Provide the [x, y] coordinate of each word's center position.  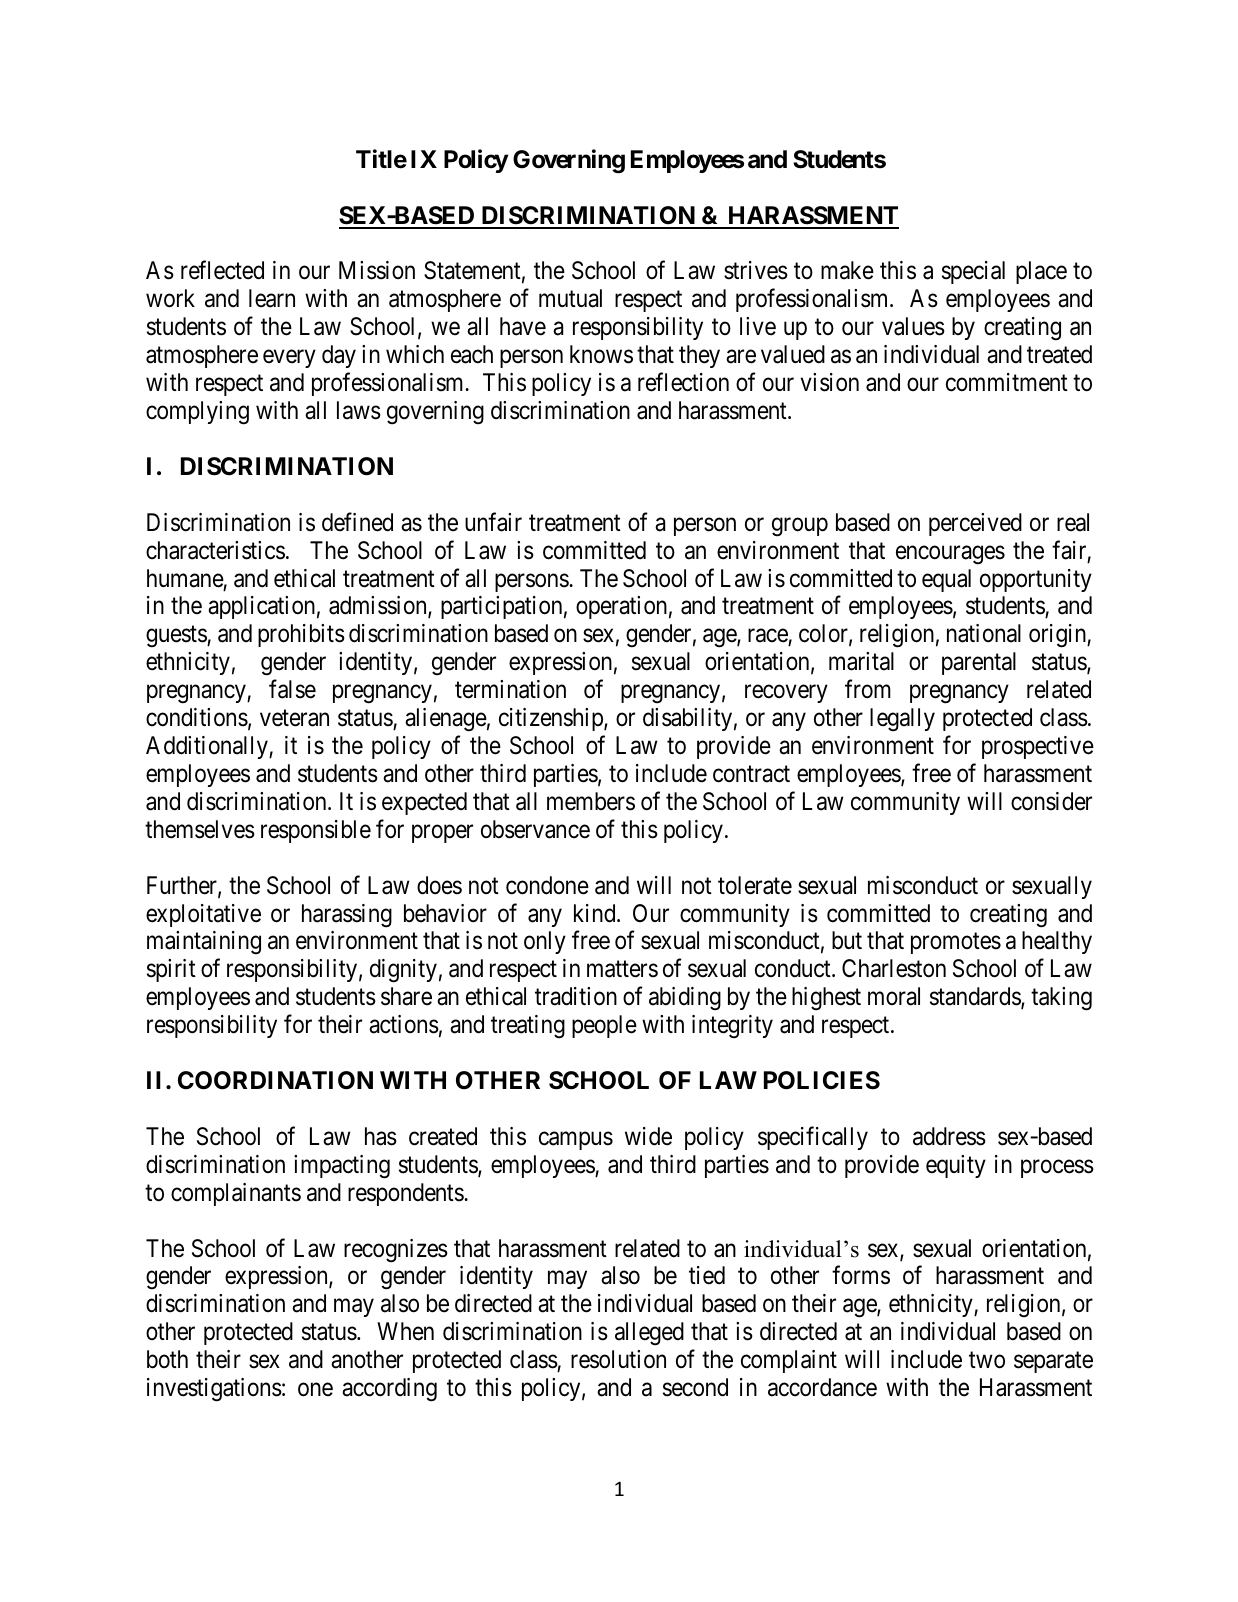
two [987, 1360]
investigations [214, 1390]
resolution [618, 1359]
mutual [570, 298]
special [973, 272]
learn [272, 298]
